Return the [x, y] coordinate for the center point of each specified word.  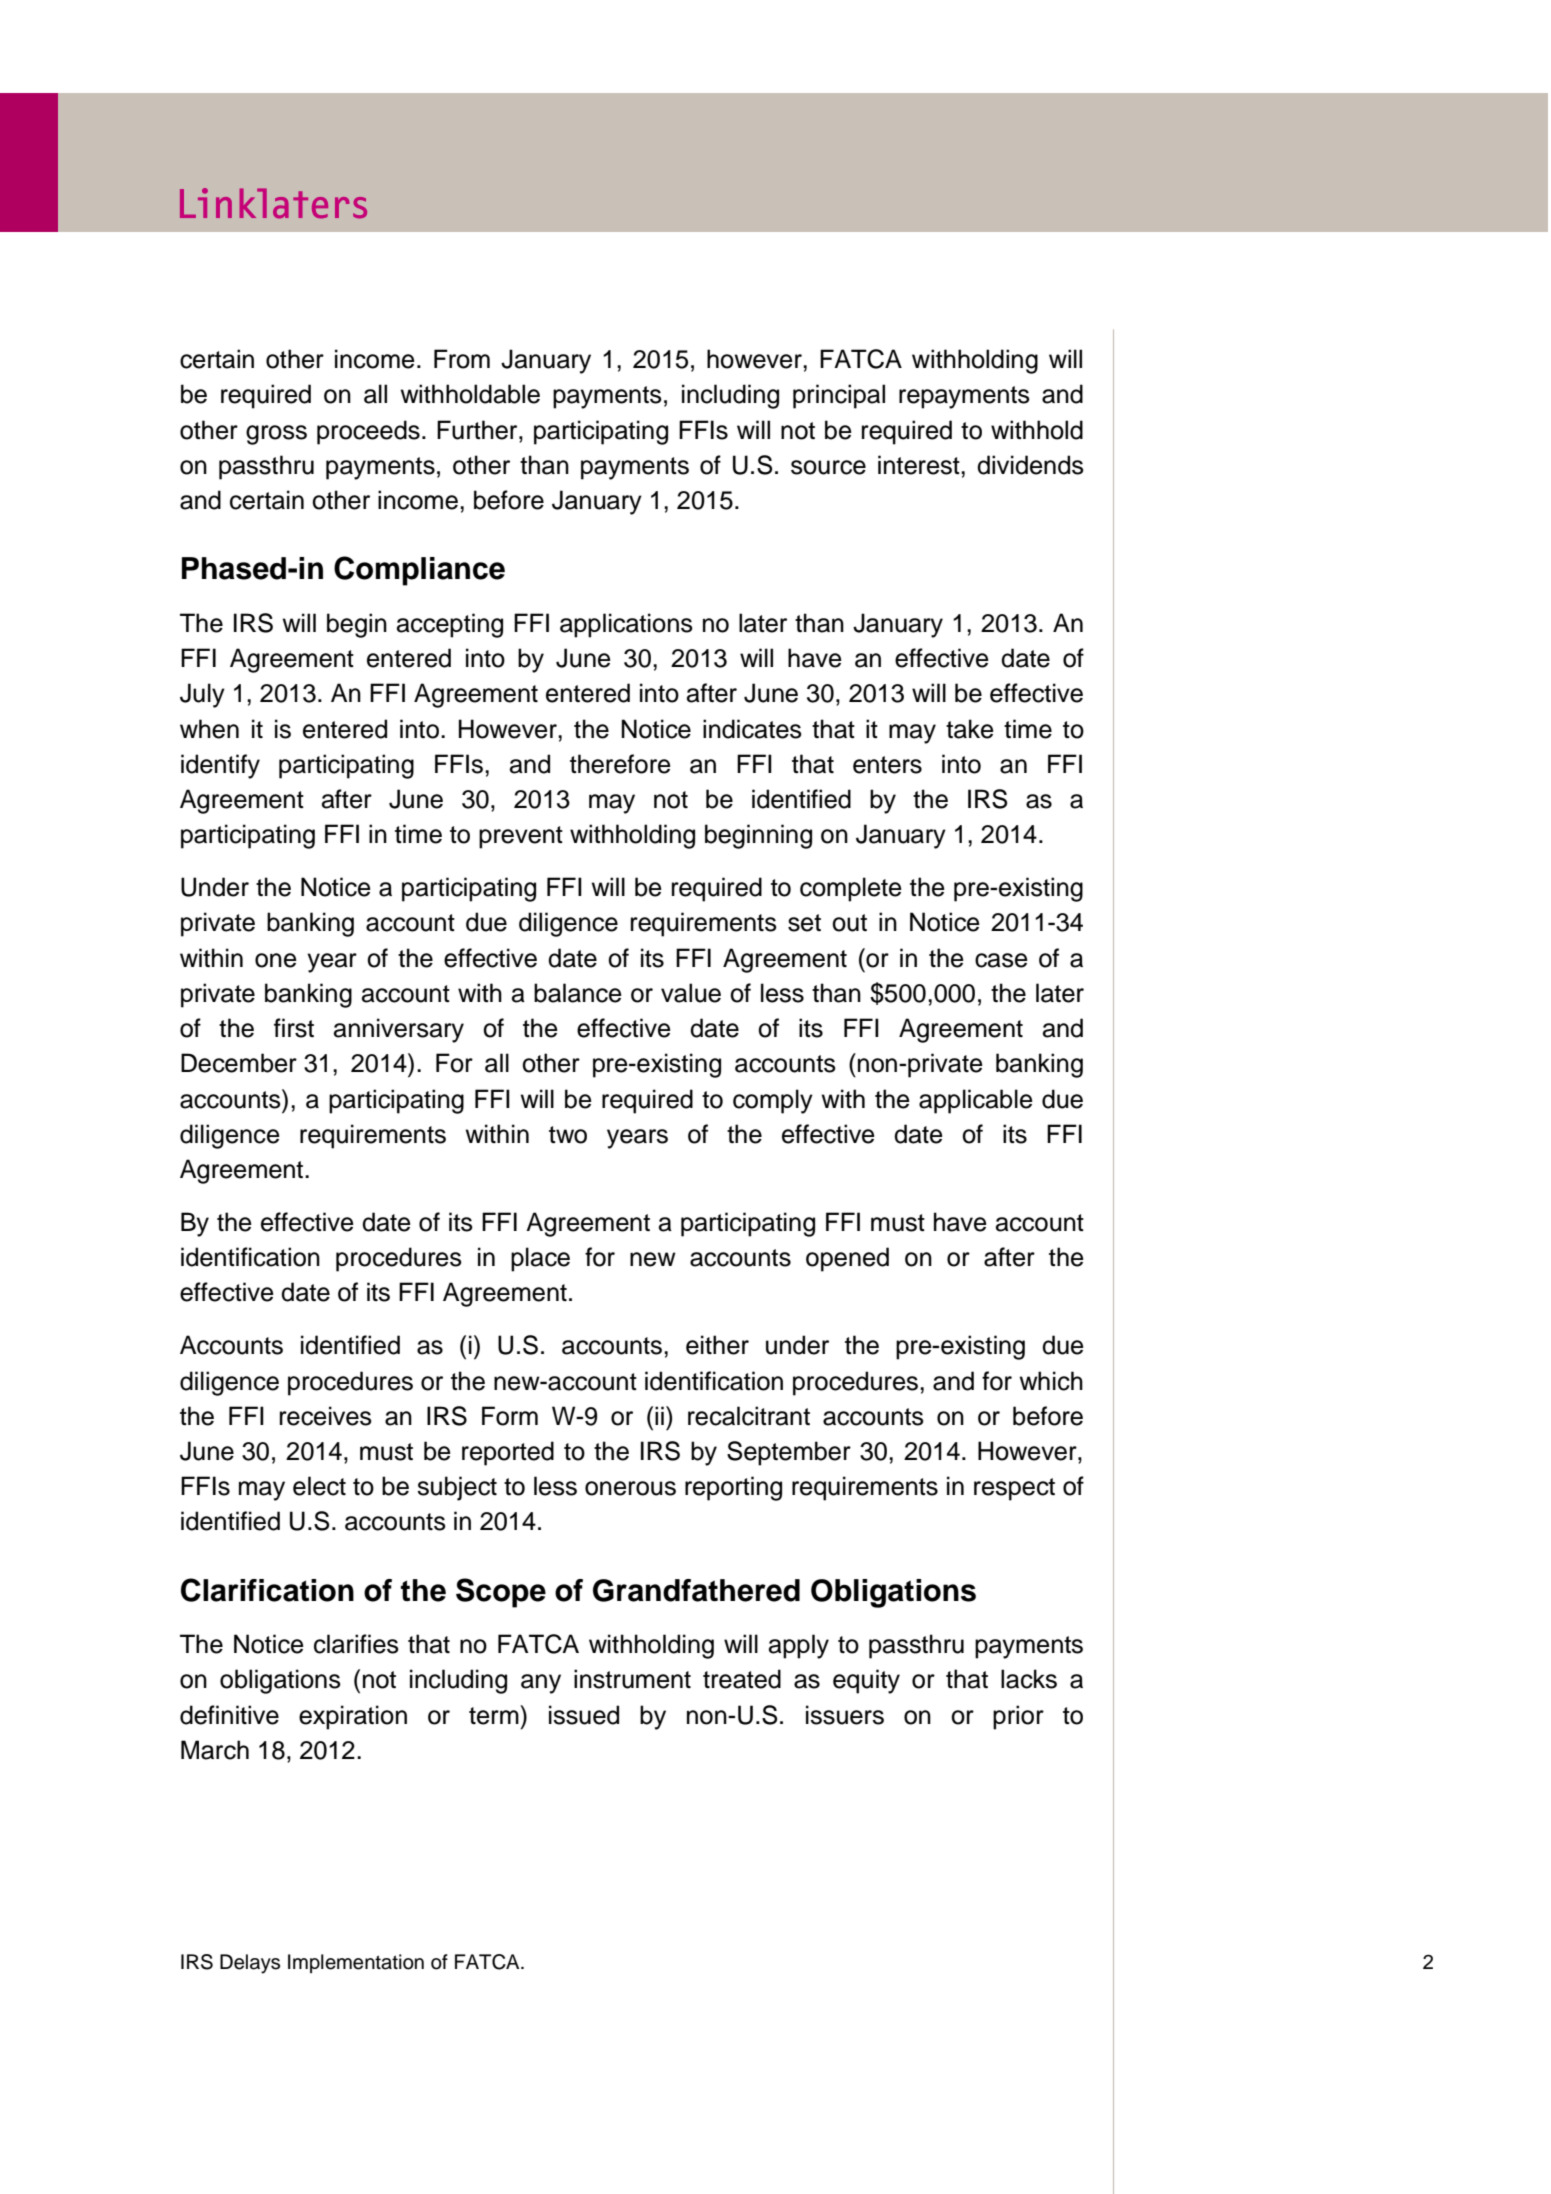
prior [1018, 1717]
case [1001, 960]
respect [1014, 1489]
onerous [630, 1488]
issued [584, 1715]
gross [276, 435]
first [294, 1028]
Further [478, 430]
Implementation [356, 1963]
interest [920, 465]
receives [326, 1416]
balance [578, 993]
